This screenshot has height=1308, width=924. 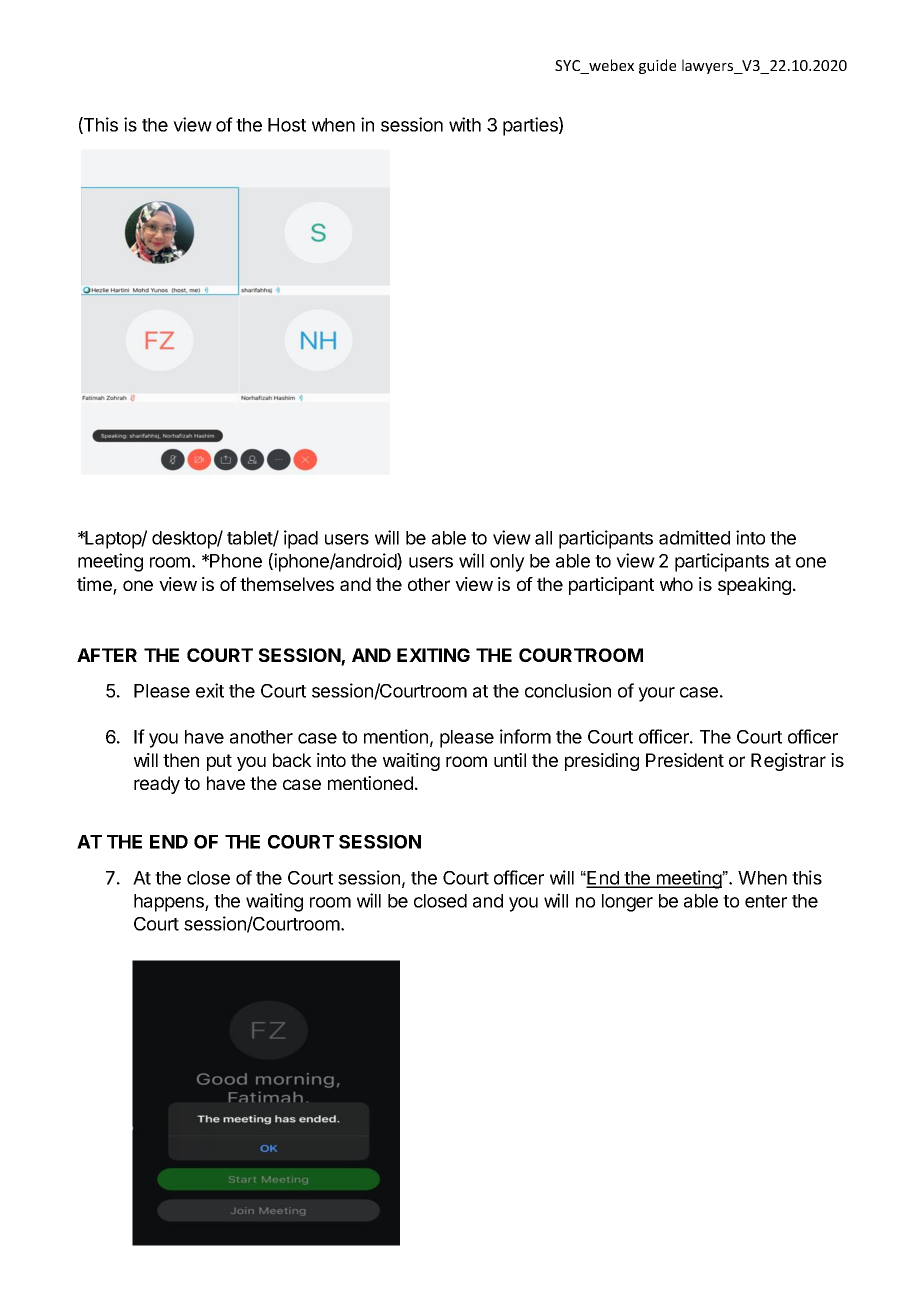 What do you see at coordinates (627, 903) in the screenshot?
I see `longer` at bounding box center [627, 903].
